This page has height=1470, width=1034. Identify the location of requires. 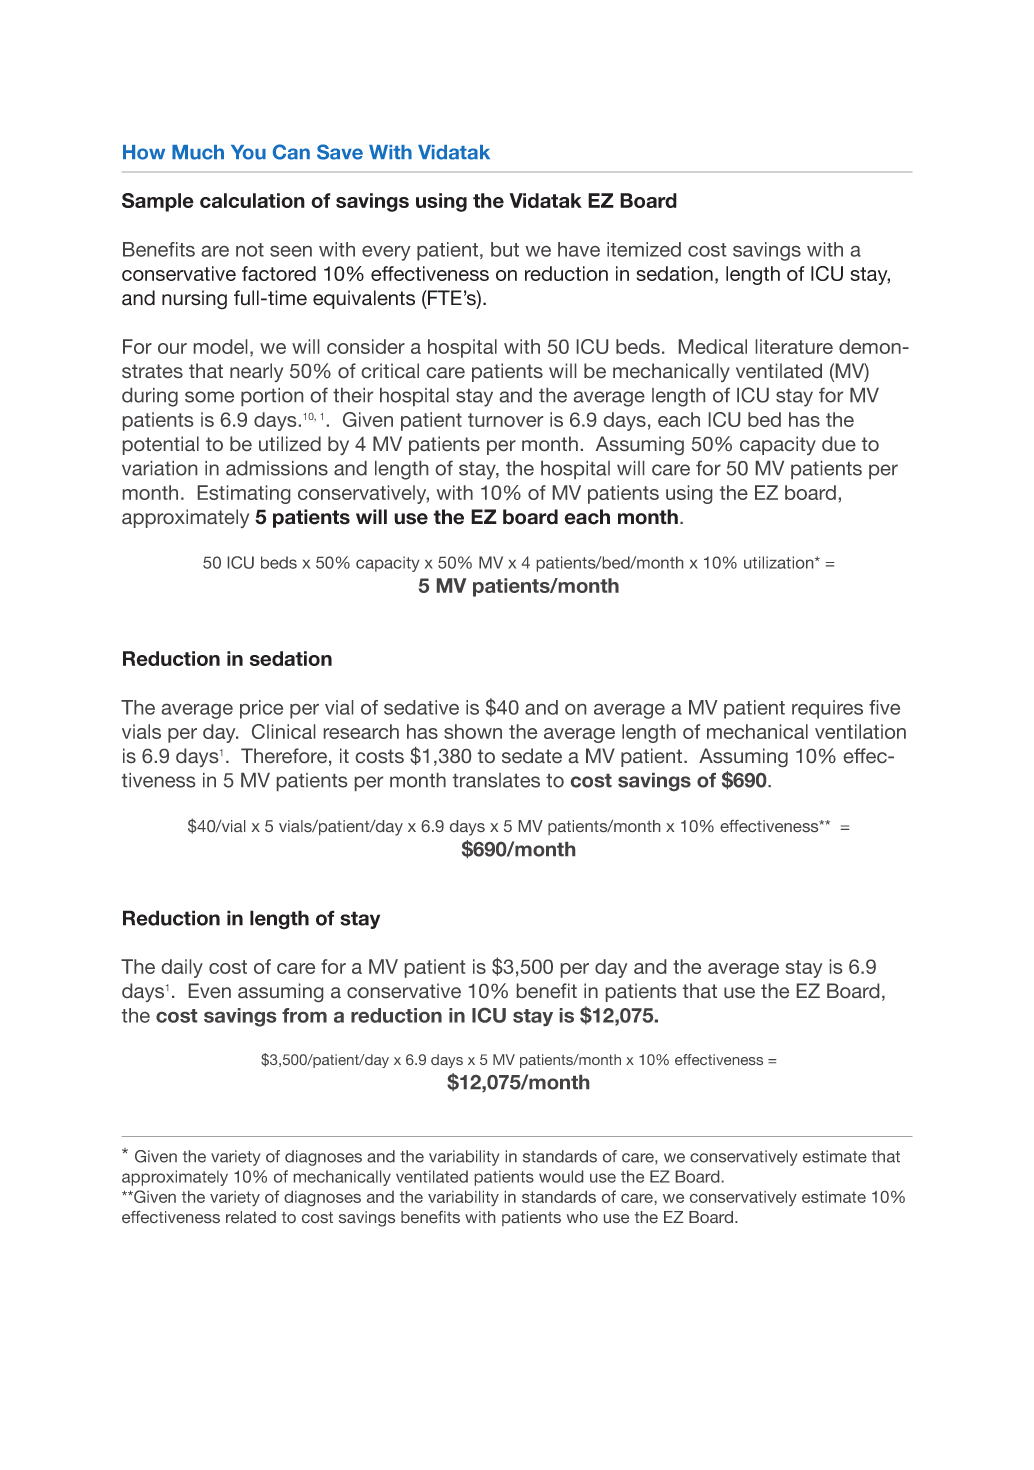
(827, 709).
